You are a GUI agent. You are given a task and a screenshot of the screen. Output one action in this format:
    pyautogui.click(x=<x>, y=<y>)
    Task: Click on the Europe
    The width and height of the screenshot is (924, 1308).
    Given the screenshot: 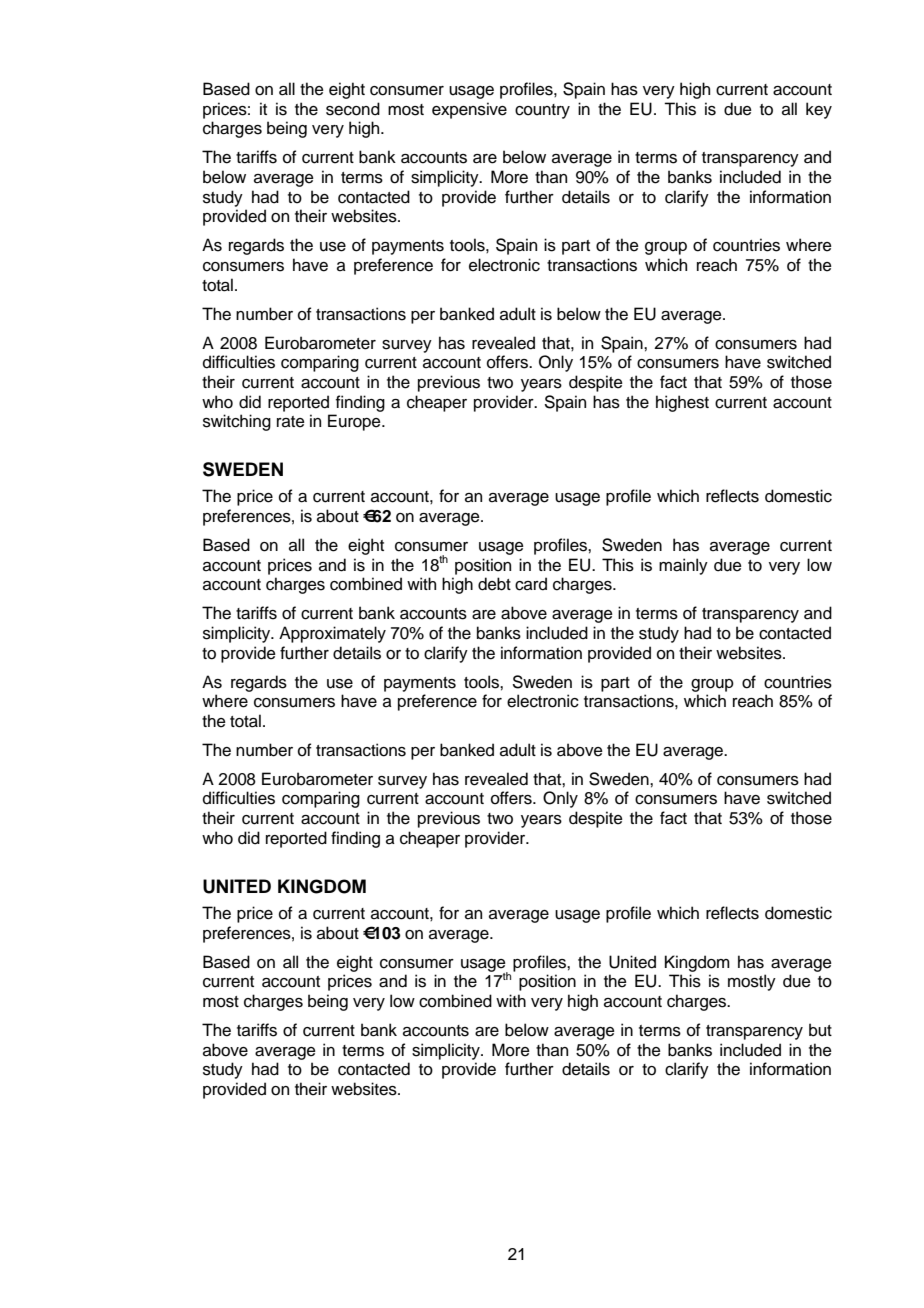 What is the action you would take?
    pyautogui.click(x=355, y=422)
